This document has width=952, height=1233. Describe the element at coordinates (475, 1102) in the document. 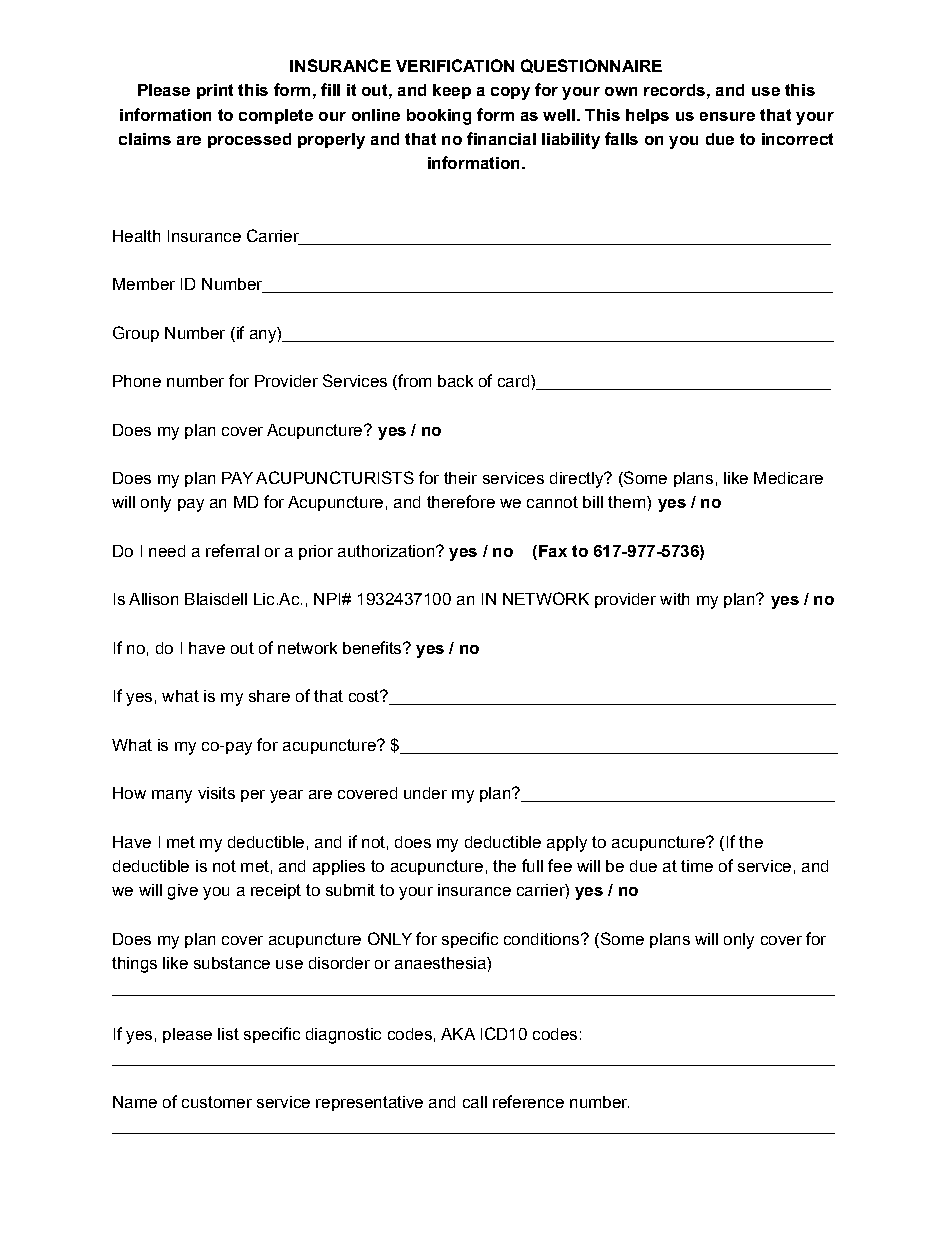

I see `call` at that location.
